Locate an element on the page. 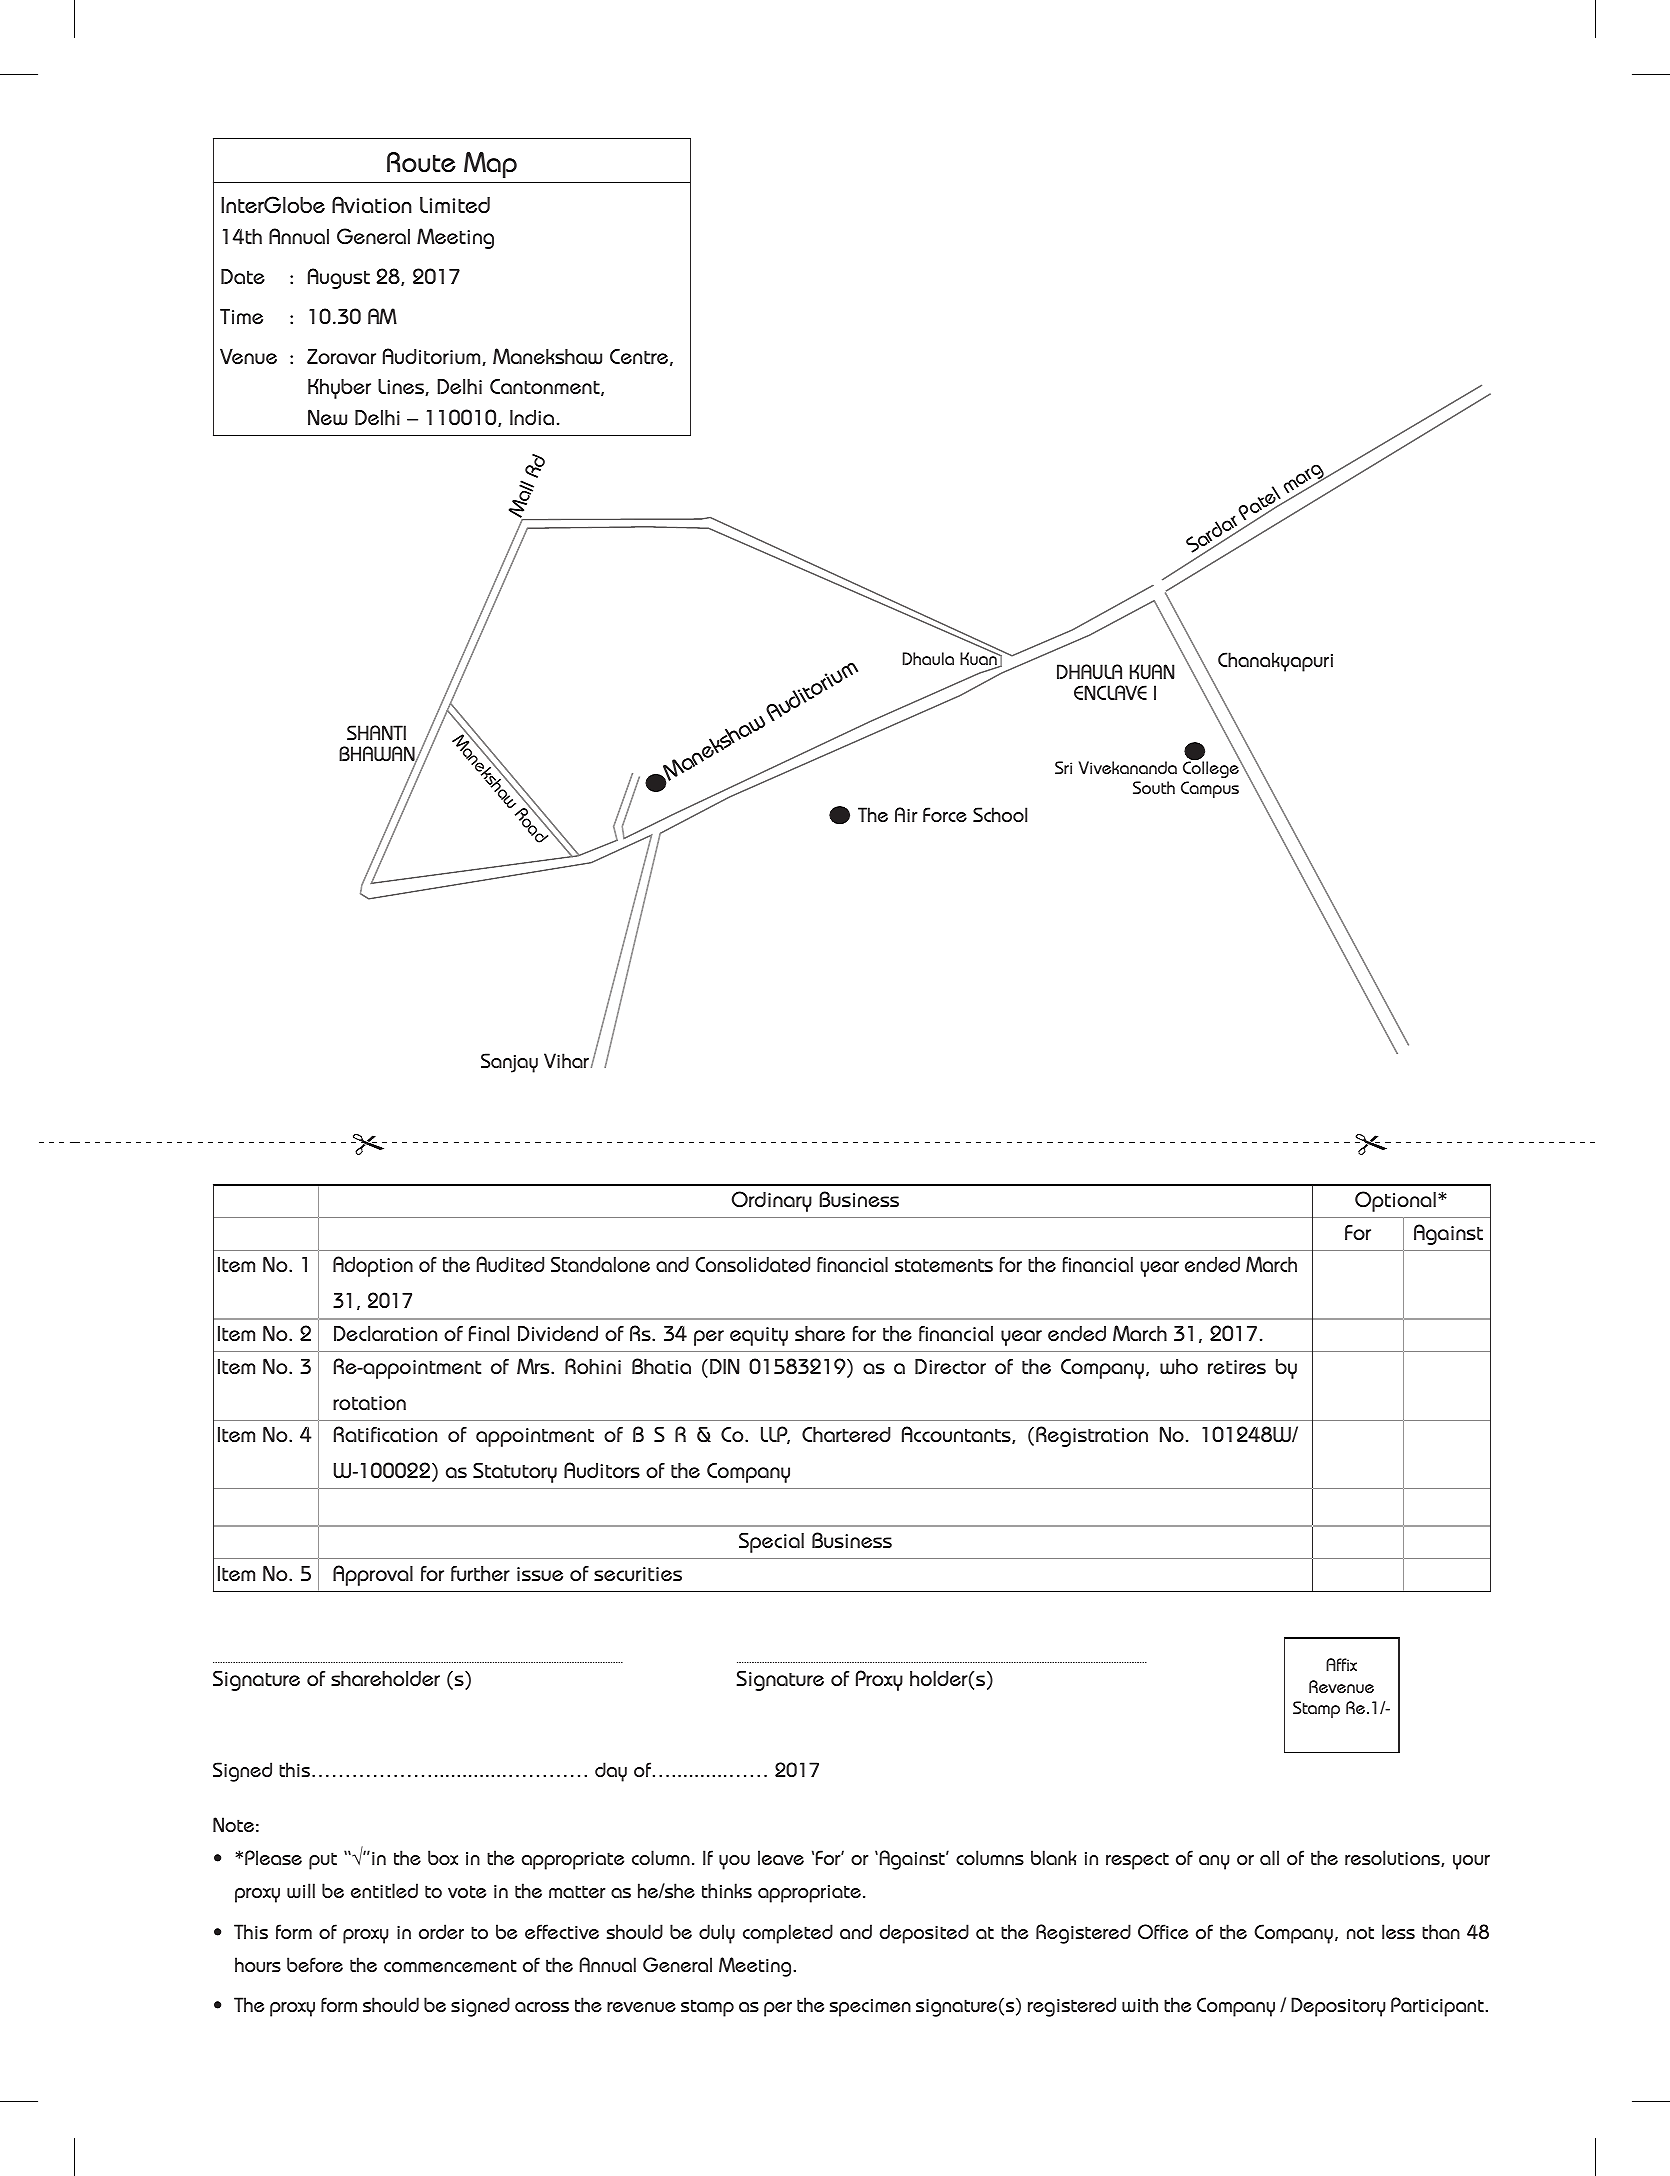 This image has width=1670, height=2176. deposited is located at coordinates (924, 1934).
